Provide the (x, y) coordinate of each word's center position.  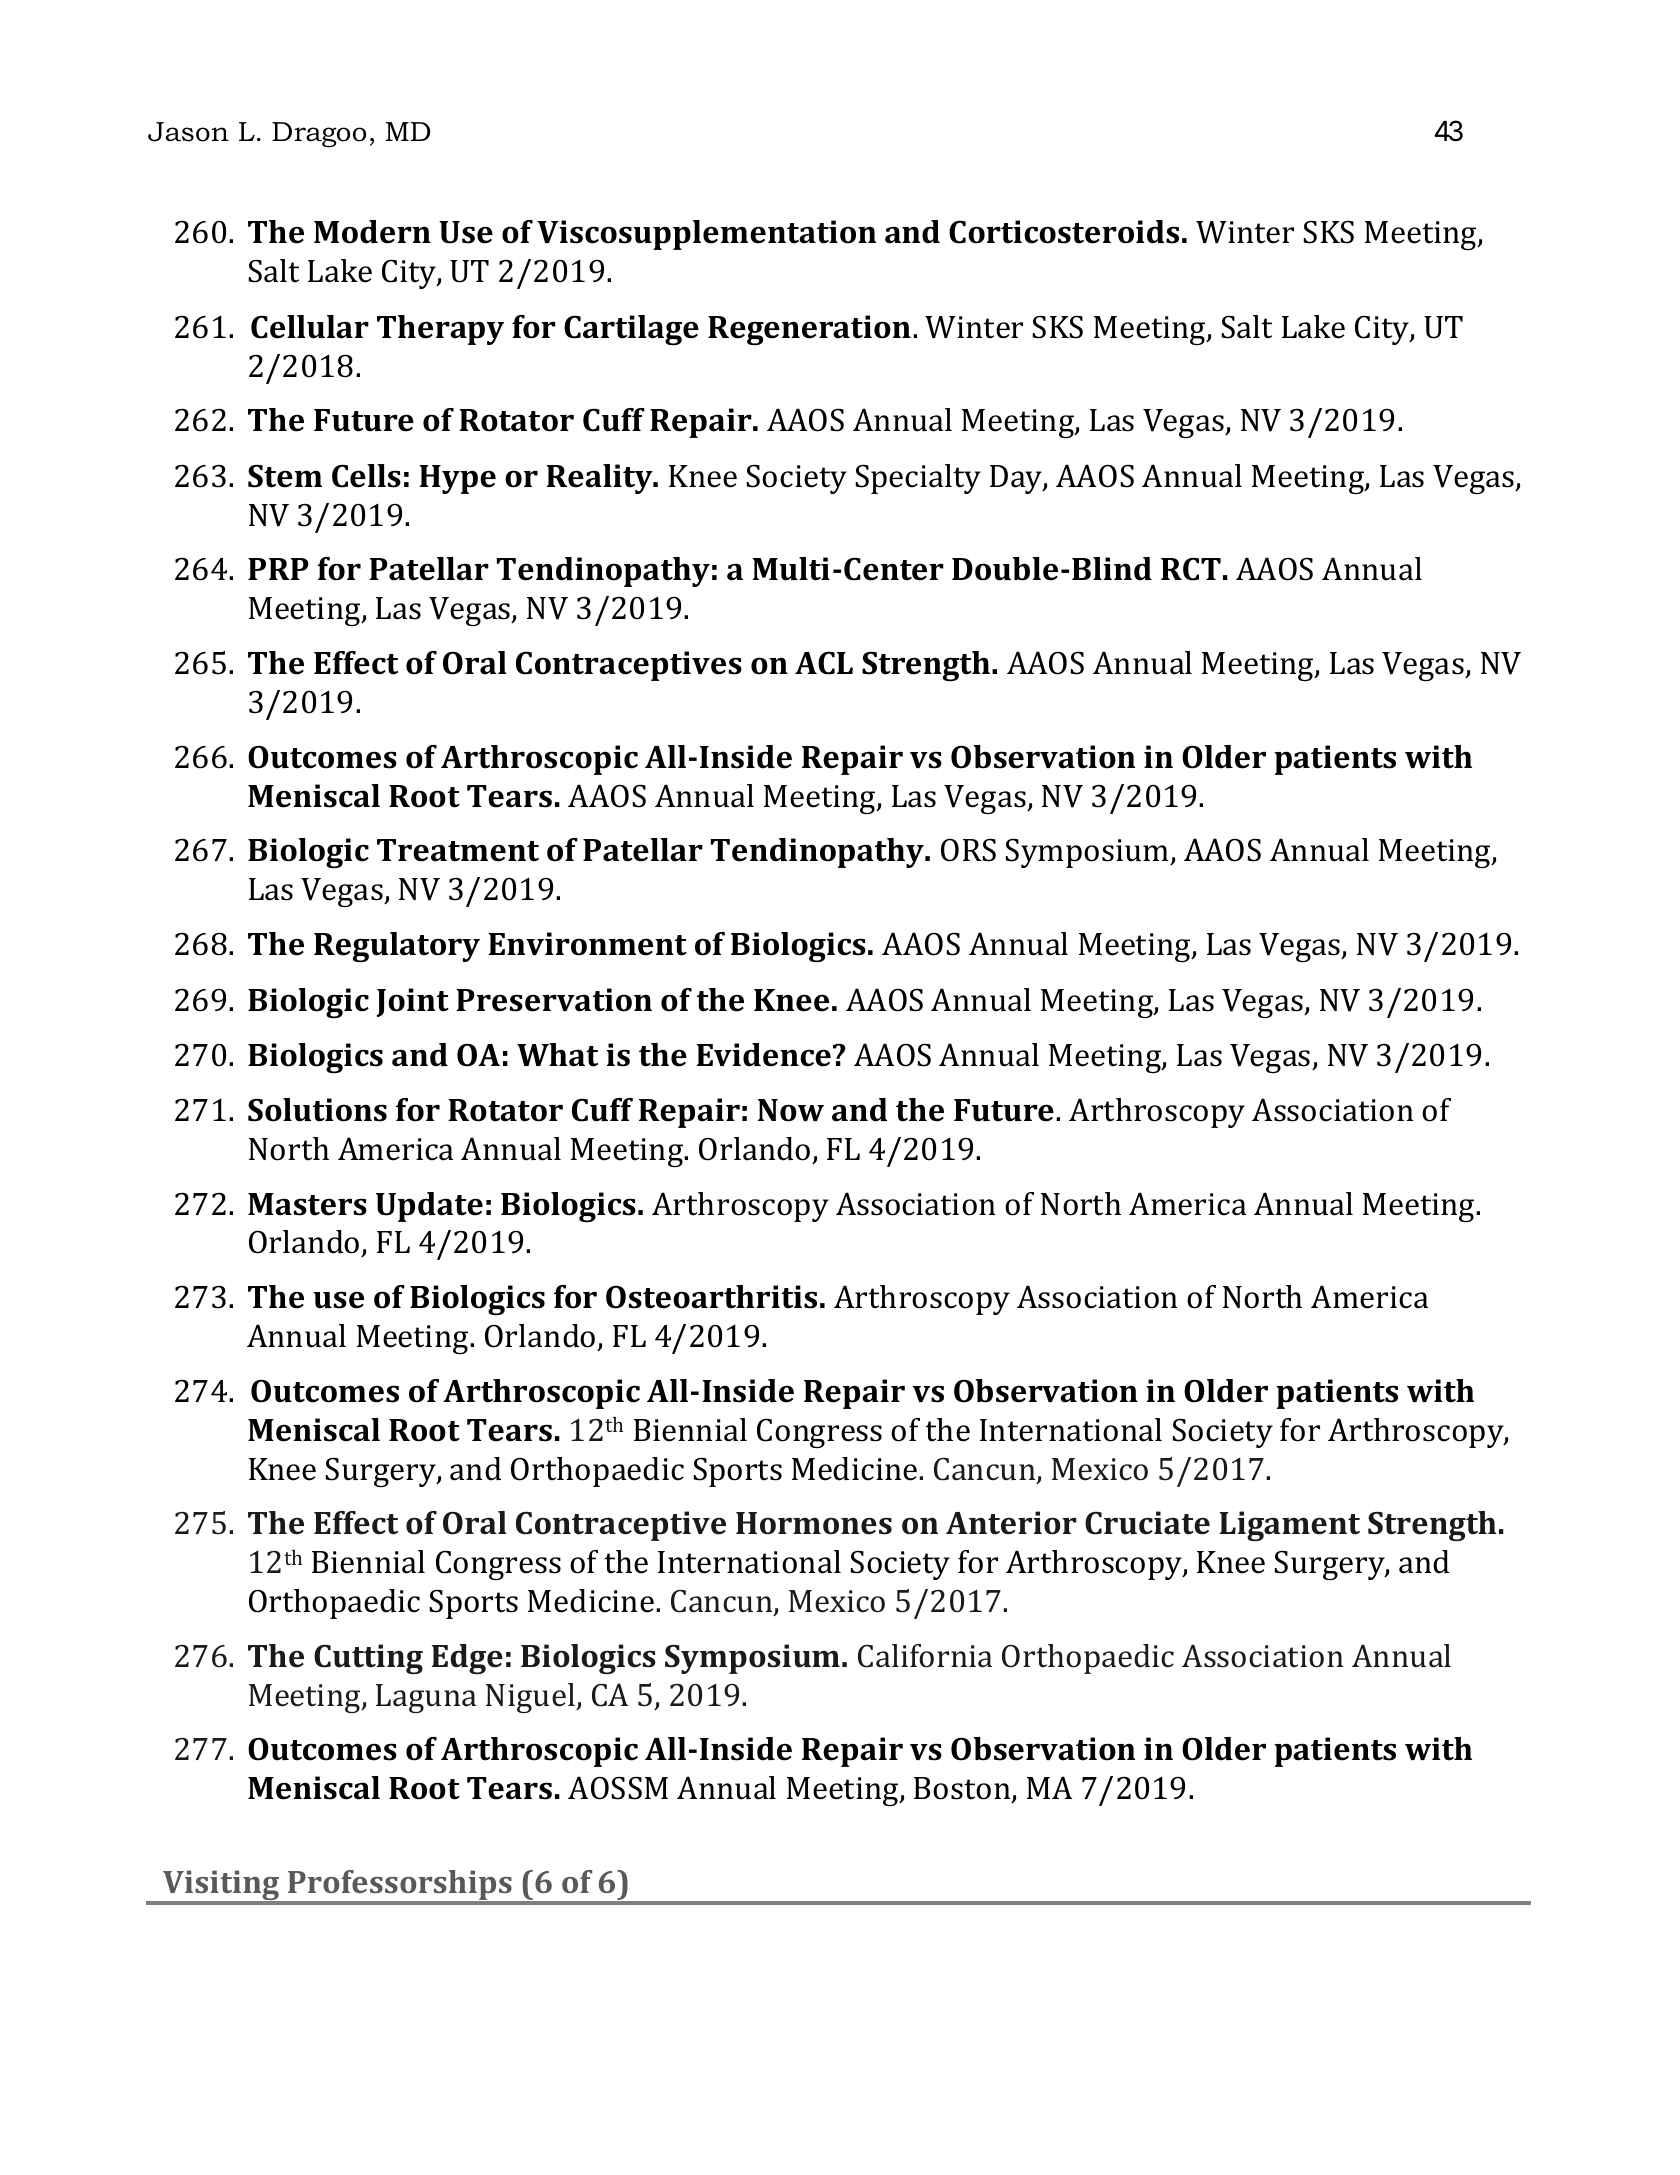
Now (791, 1110)
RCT (1191, 569)
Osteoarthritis (711, 1297)
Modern (372, 232)
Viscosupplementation (706, 235)
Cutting (368, 1659)
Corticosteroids (1064, 232)
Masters (307, 1204)
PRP (278, 569)
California (925, 1656)
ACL (824, 663)
